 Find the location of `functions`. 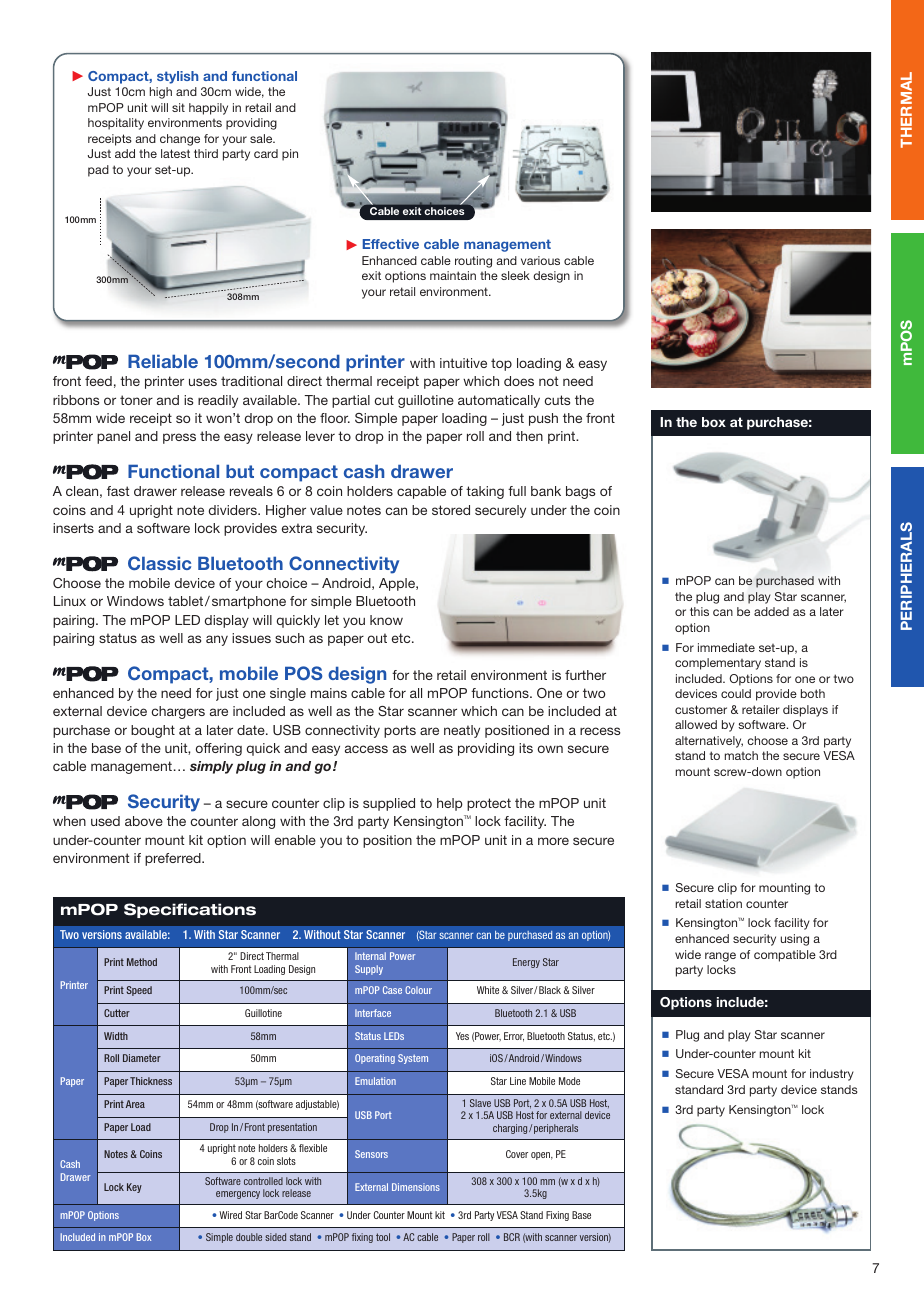

functions is located at coordinates (501, 693).
